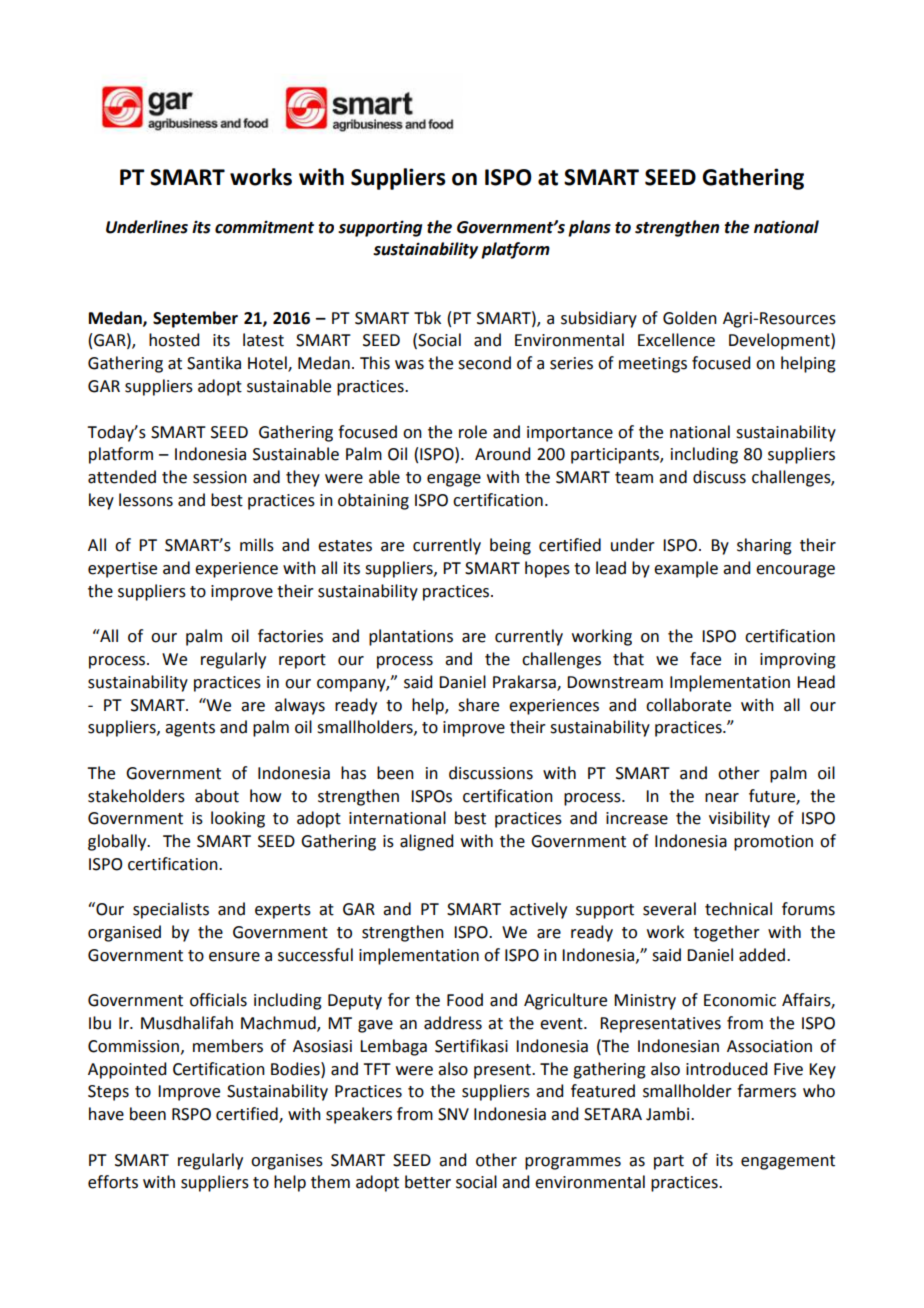  I want to click on Around, so click(502, 454).
